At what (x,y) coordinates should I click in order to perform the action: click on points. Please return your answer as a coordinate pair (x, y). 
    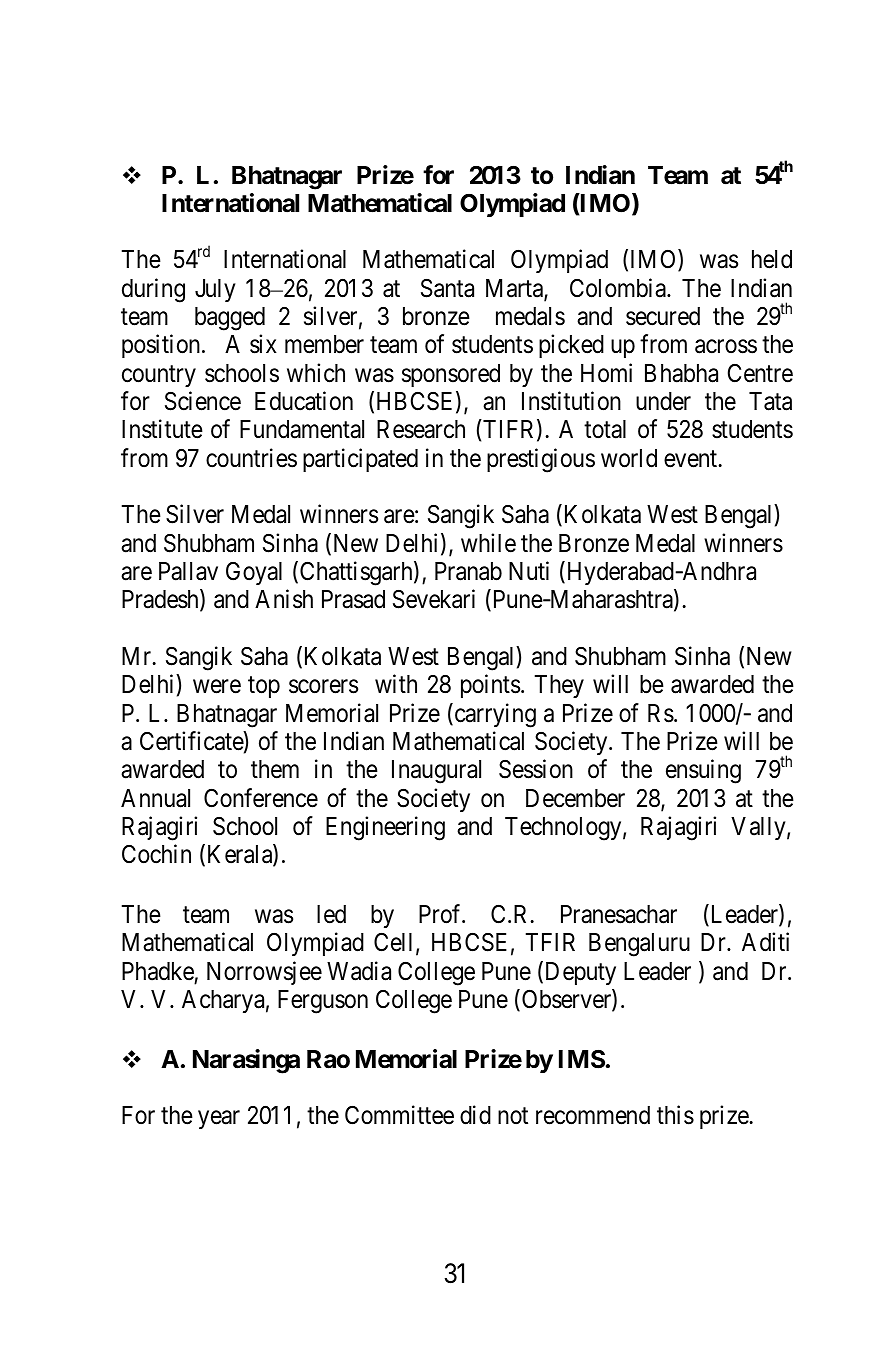
    Looking at the image, I should click on (490, 686).
